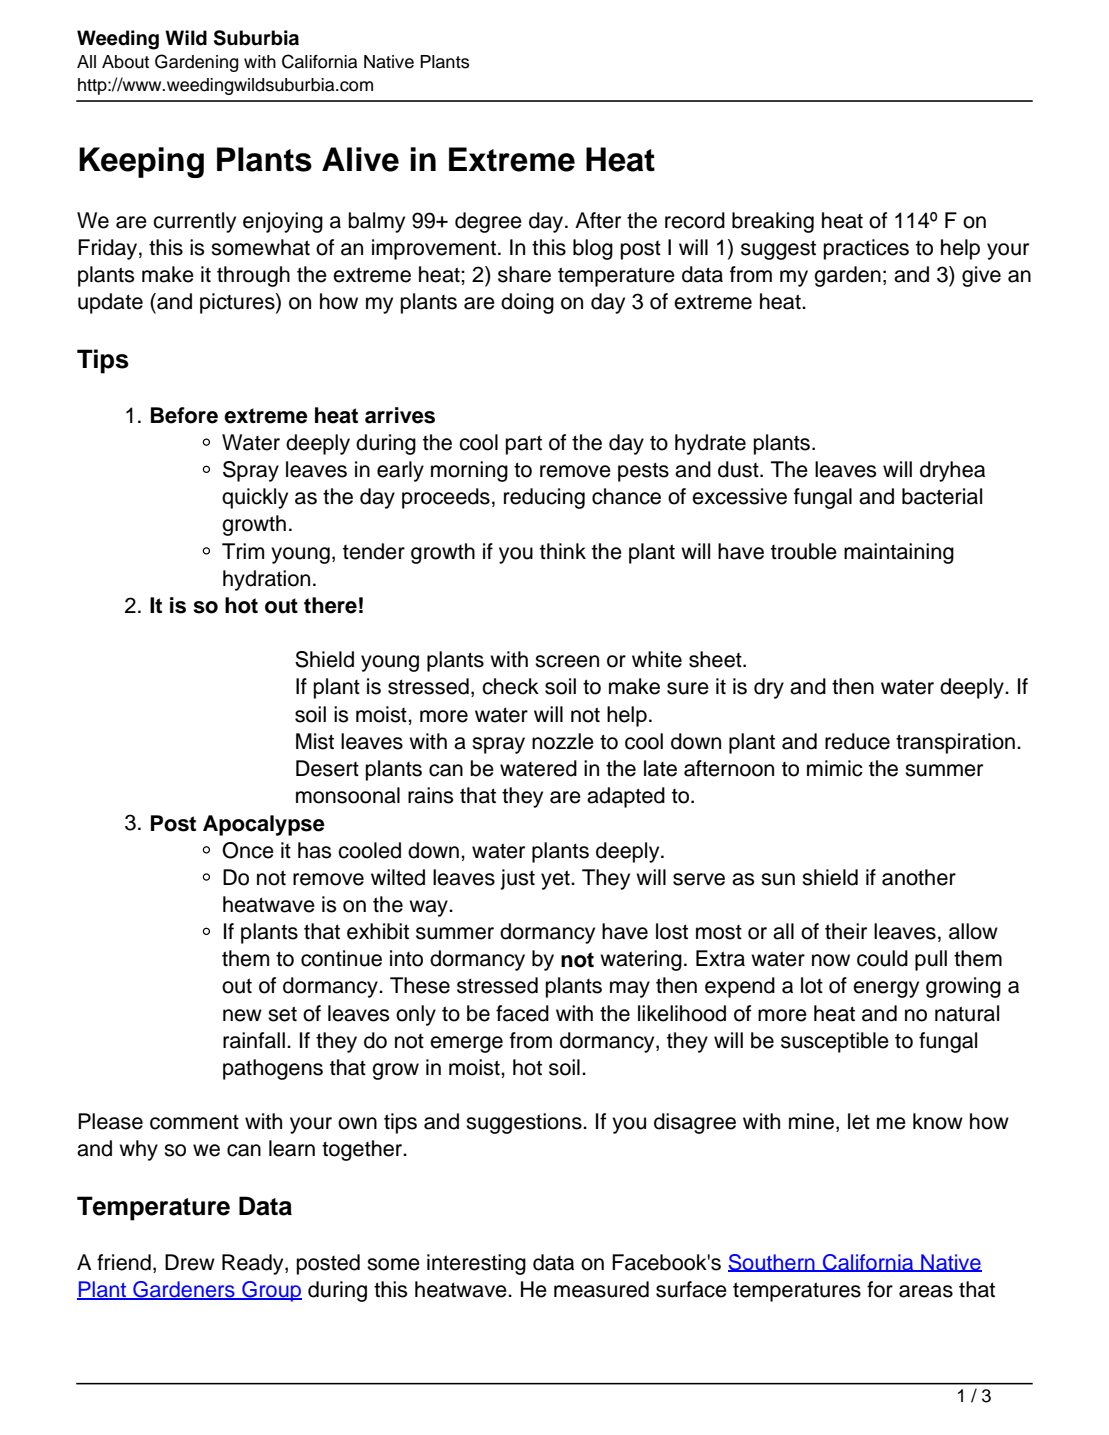 Image resolution: width=1109 pixels, height=1435 pixels. I want to click on Drew, so click(190, 1262).
